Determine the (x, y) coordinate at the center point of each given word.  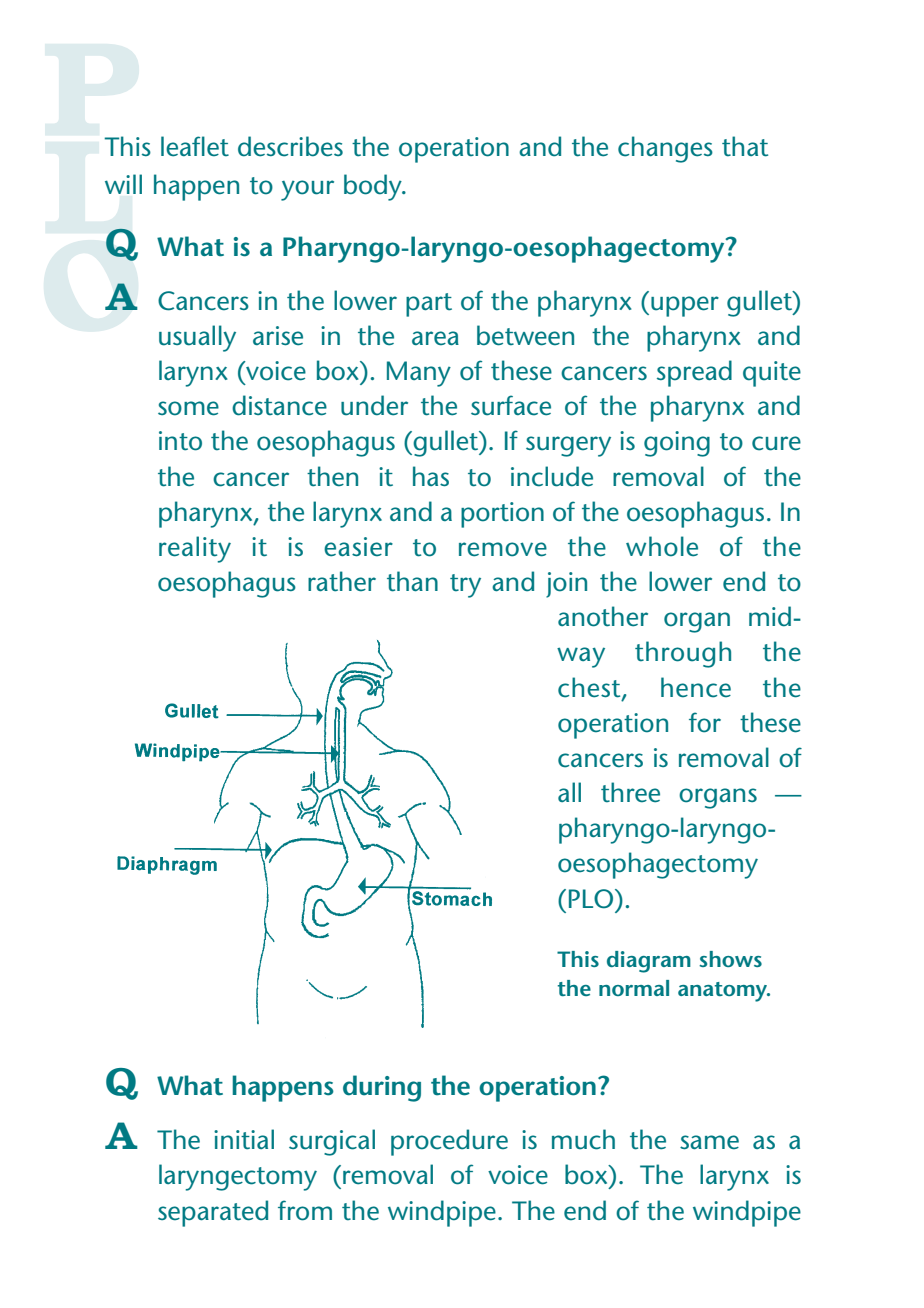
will (123, 184)
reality (195, 549)
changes (665, 149)
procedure (449, 1142)
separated (213, 1213)
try (465, 586)
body (374, 187)
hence (696, 687)
